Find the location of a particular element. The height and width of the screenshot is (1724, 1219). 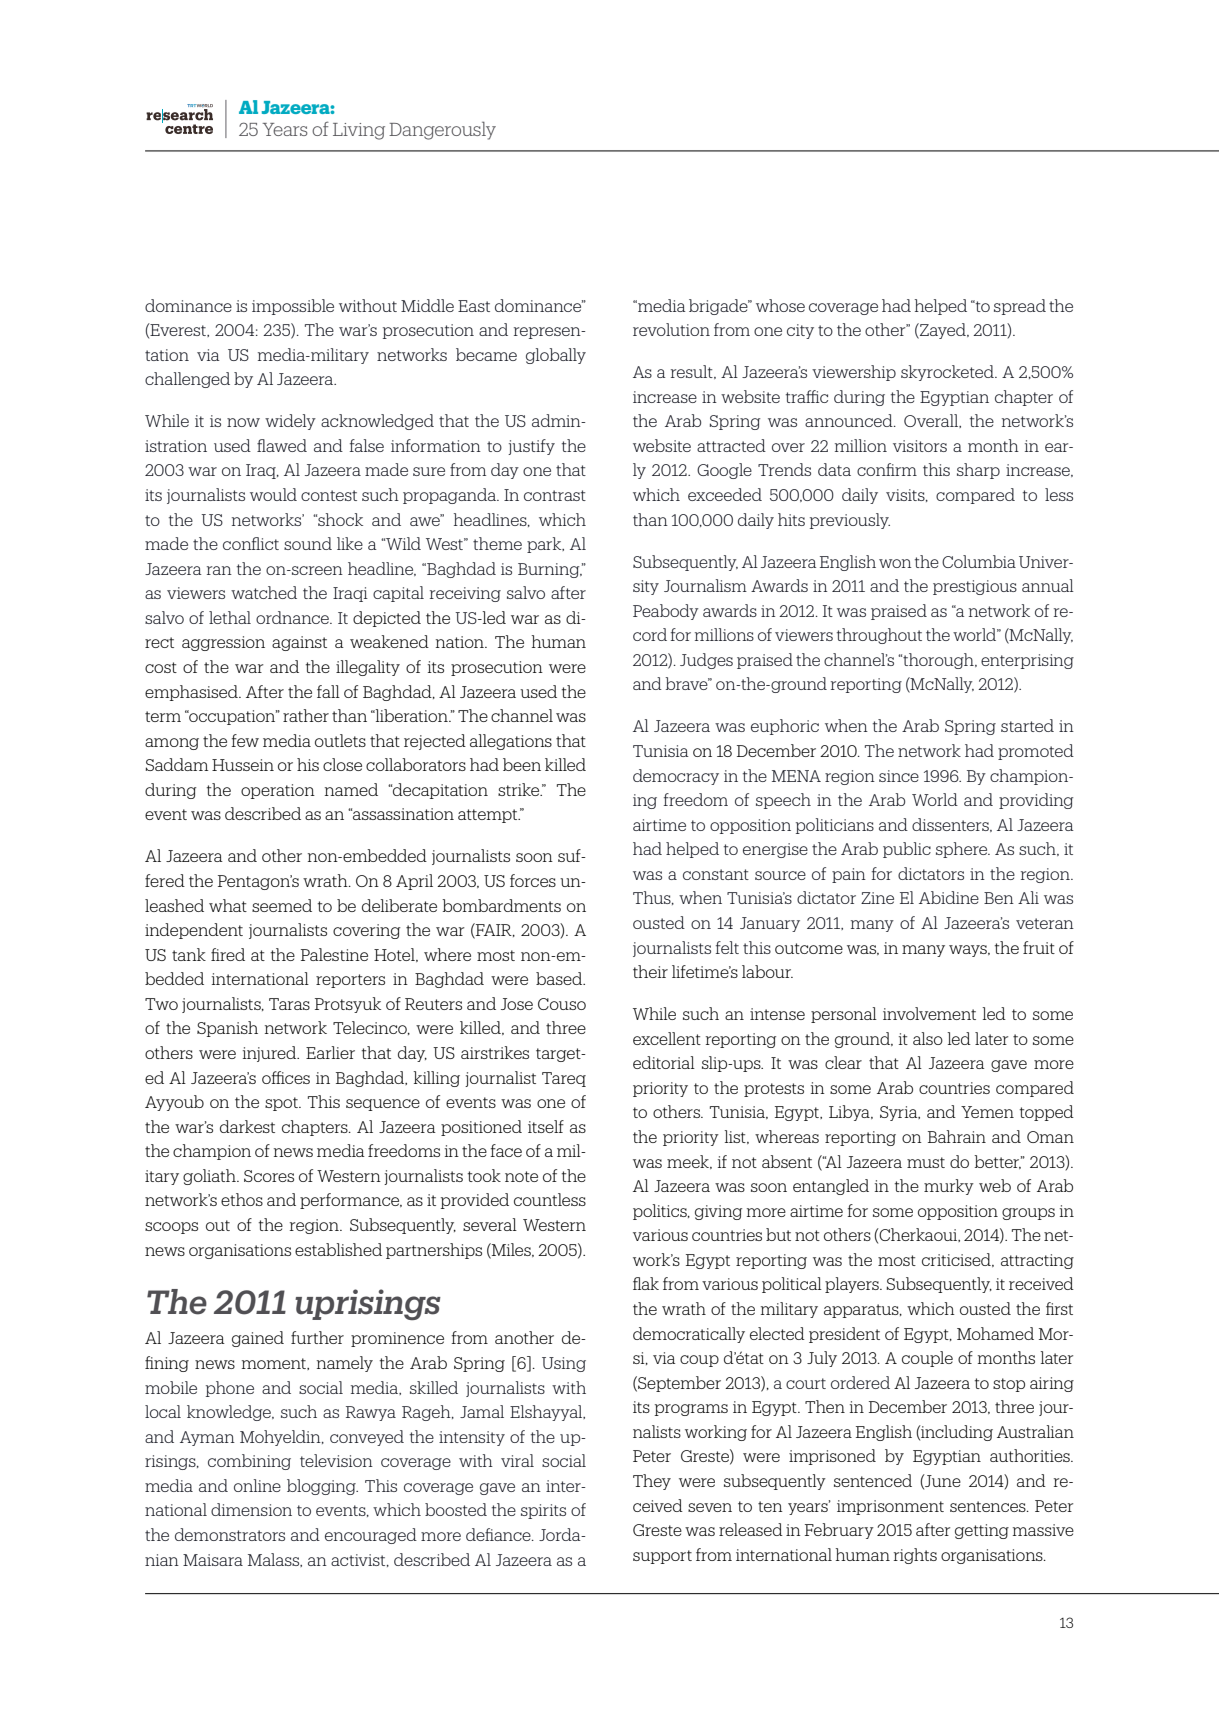

visits is located at coordinates (906, 495).
